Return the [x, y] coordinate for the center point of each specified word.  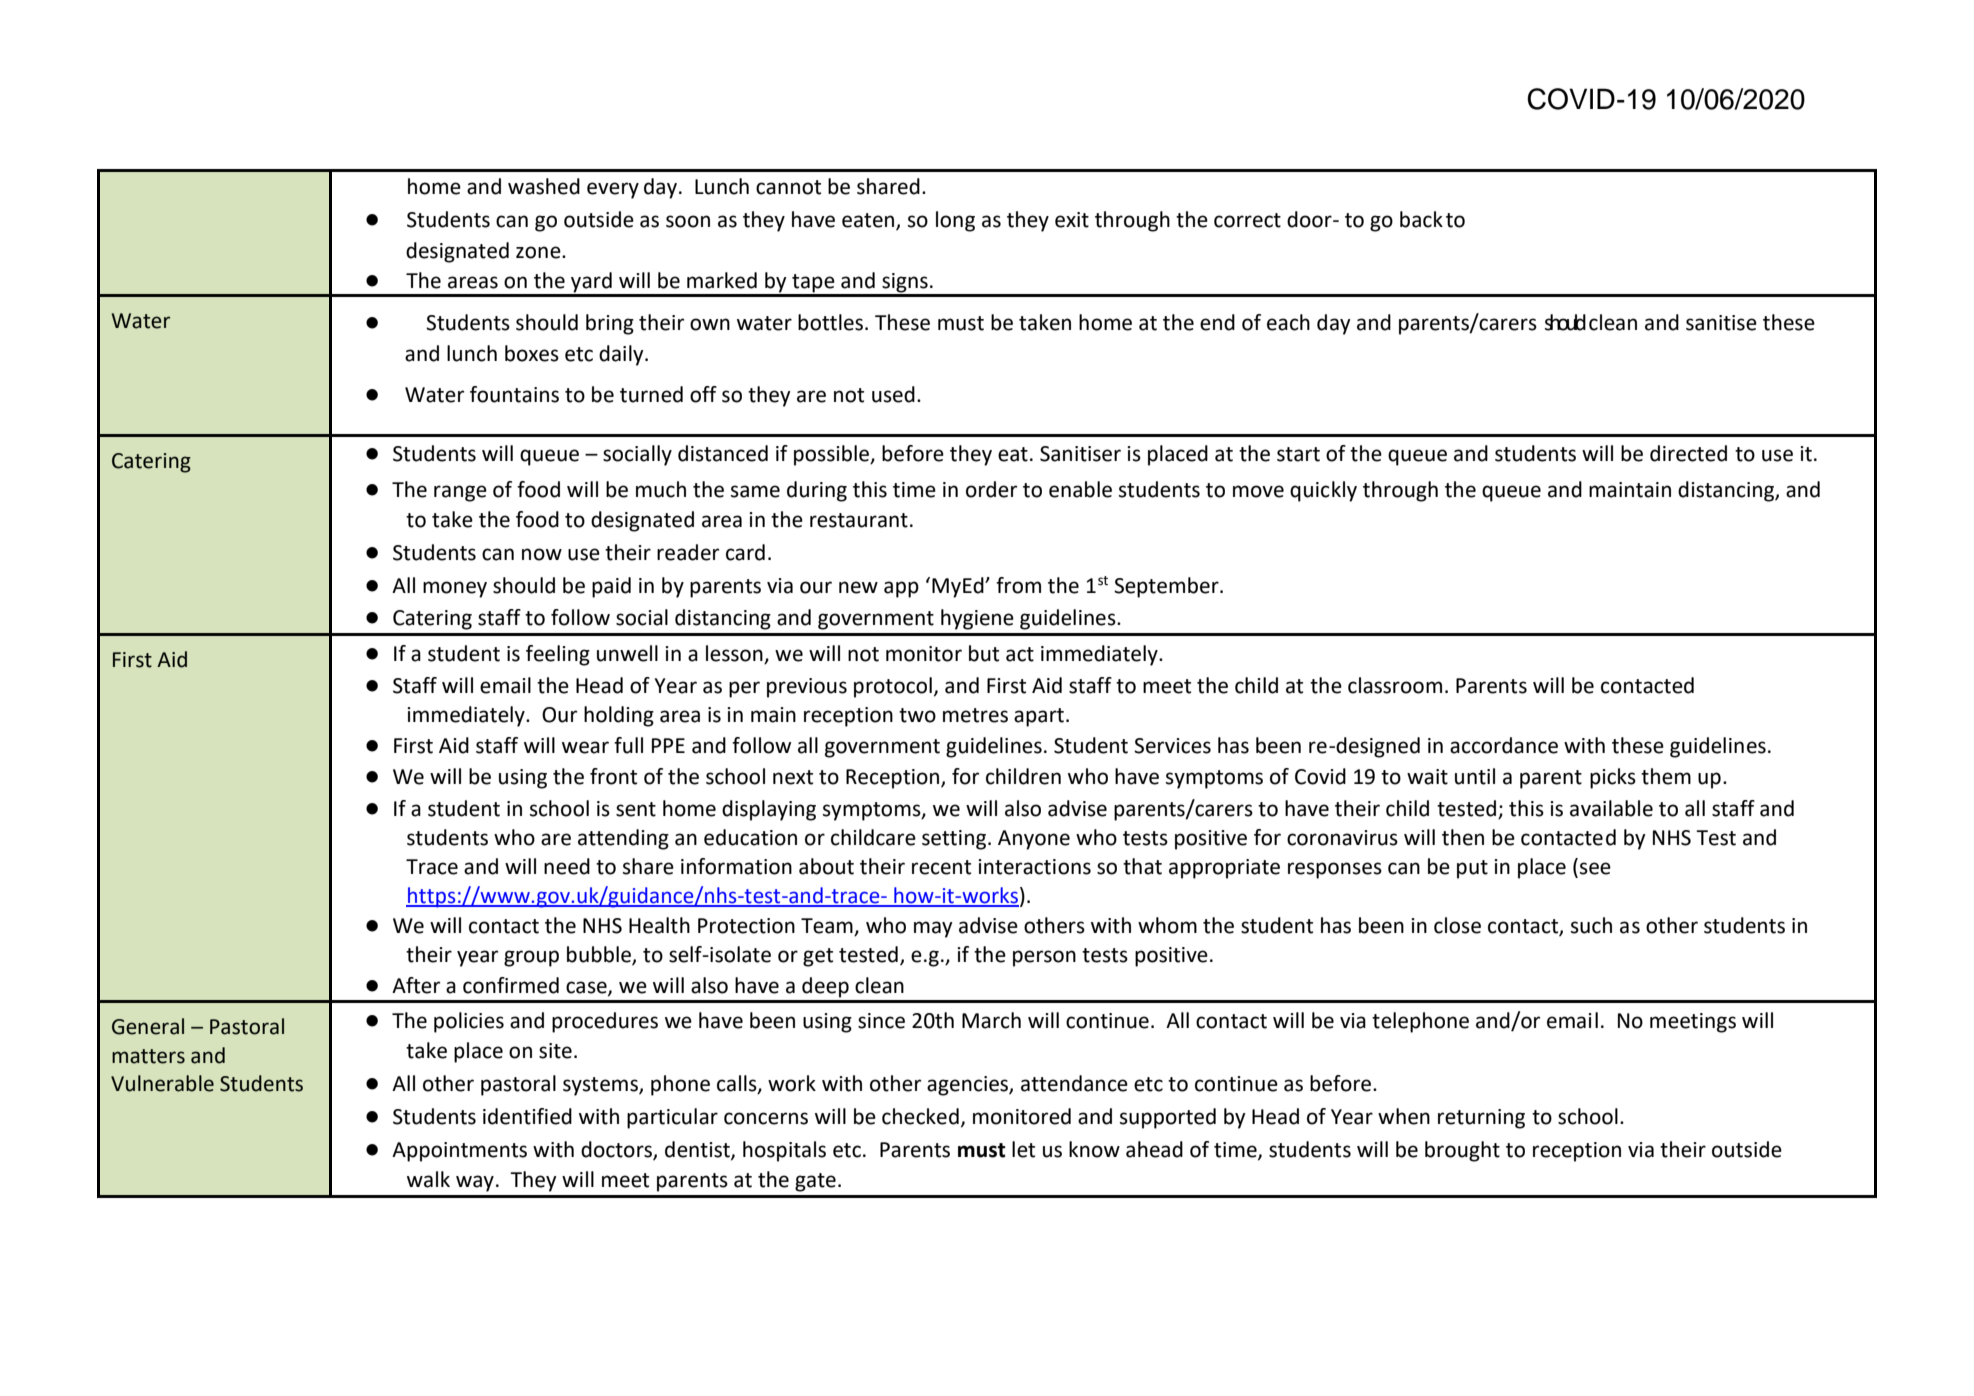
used [893, 394]
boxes [532, 353]
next [793, 777]
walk [428, 1179]
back [1421, 219]
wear [585, 747]
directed [1688, 453]
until [1475, 776]
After [416, 985]
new [858, 587]
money [455, 589]
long [955, 221]
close [1457, 925]
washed [544, 186]
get [818, 957]
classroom [1395, 685]
